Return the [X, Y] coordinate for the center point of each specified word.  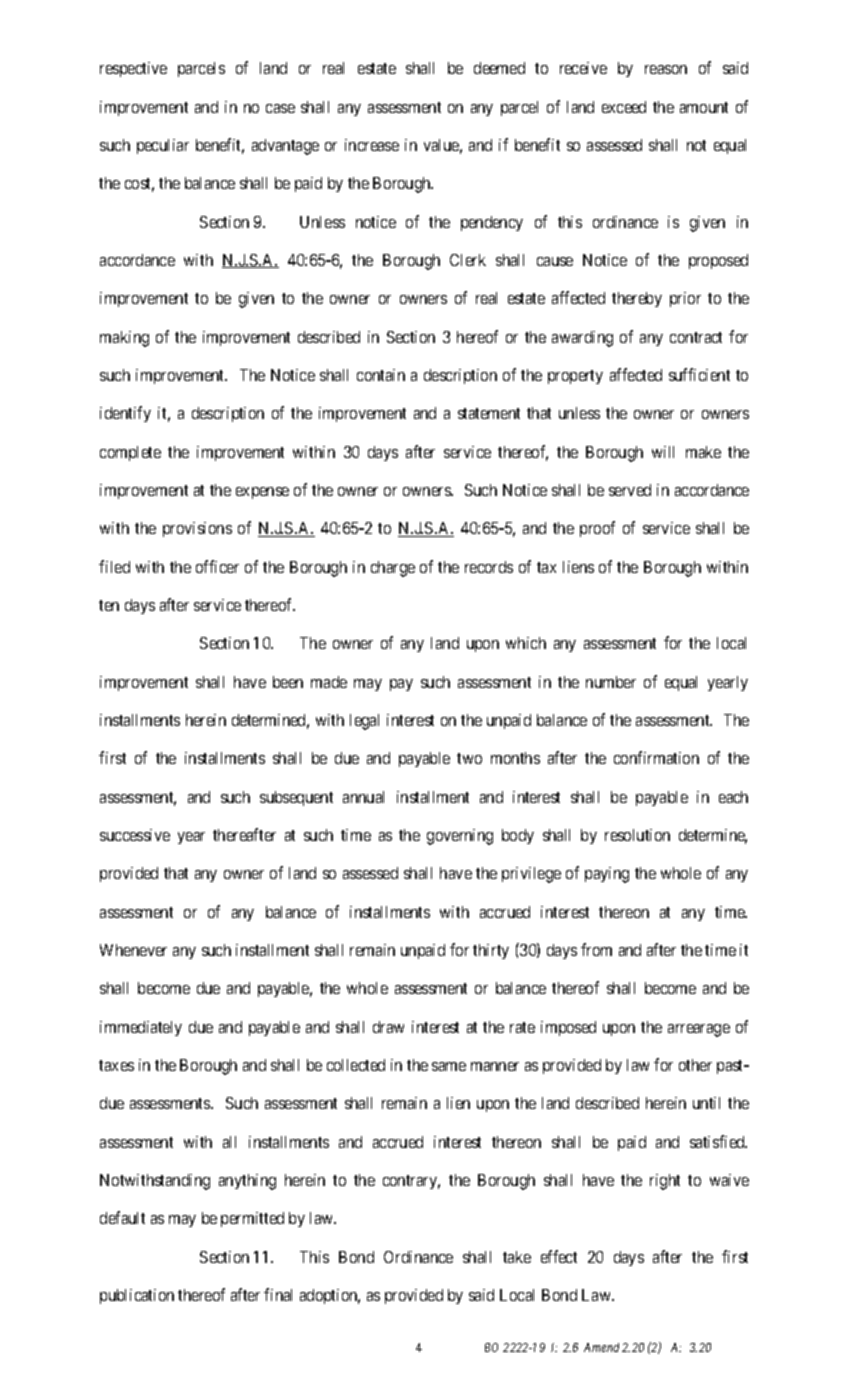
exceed [624, 107]
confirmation [656, 757]
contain [381, 375]
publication [137, 1296]
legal [364, 722]
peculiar [163, 146]
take [517, 1257]
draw [388, 1027]
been [288, 682]
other [695, 1065]
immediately [141, 1028]
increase [372, 145]
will [663, 452]
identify [125, 414]
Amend [601, 1347]
